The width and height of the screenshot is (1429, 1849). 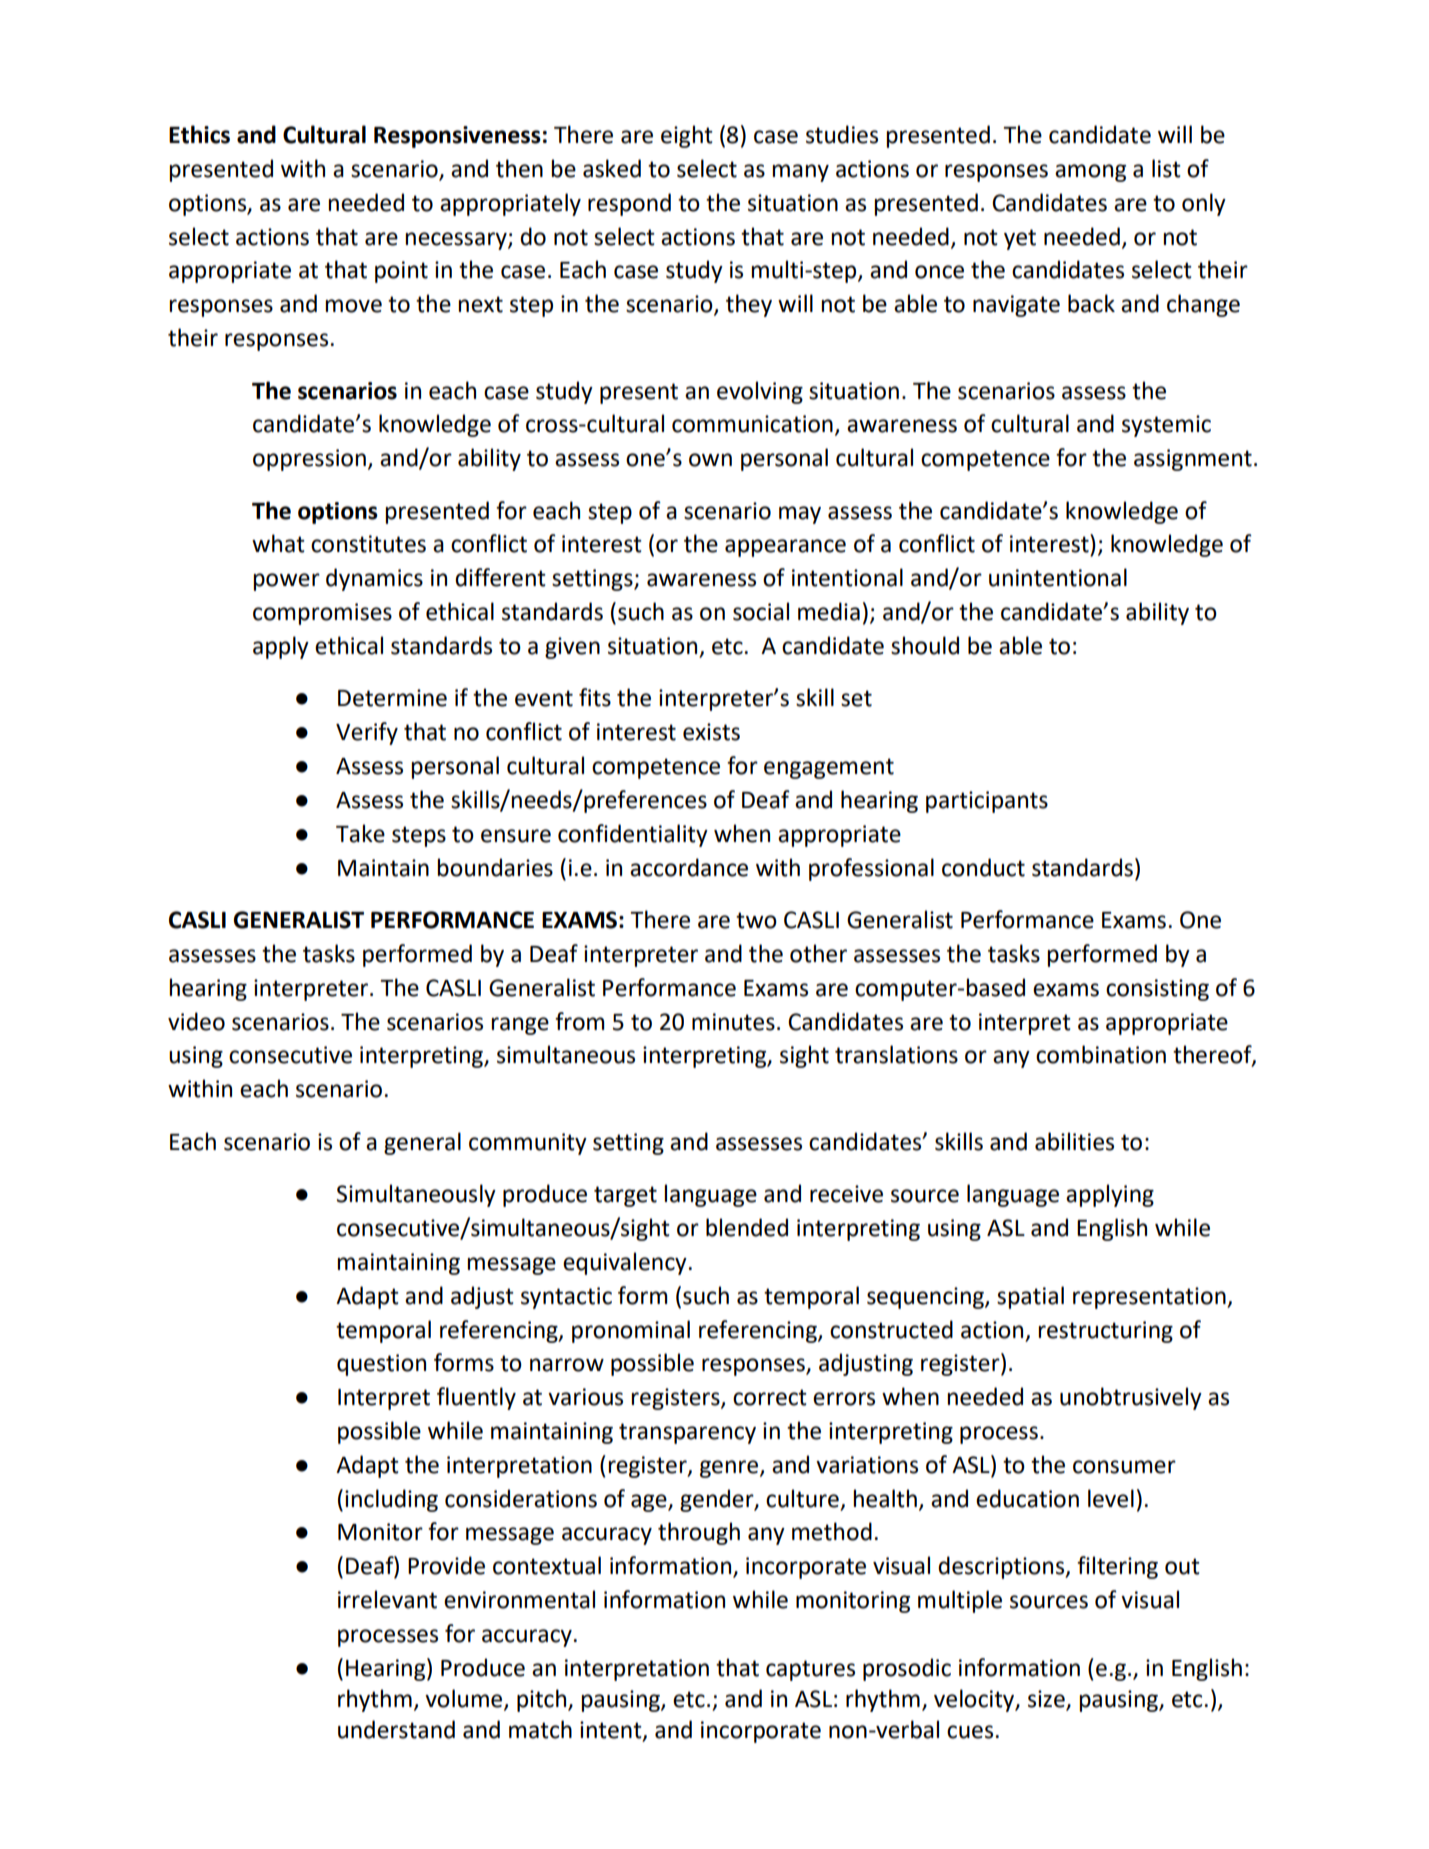 What do you see at coordinates (987, 802) in the screenshot?
I see `participants` at bounding box center [987, 802].
